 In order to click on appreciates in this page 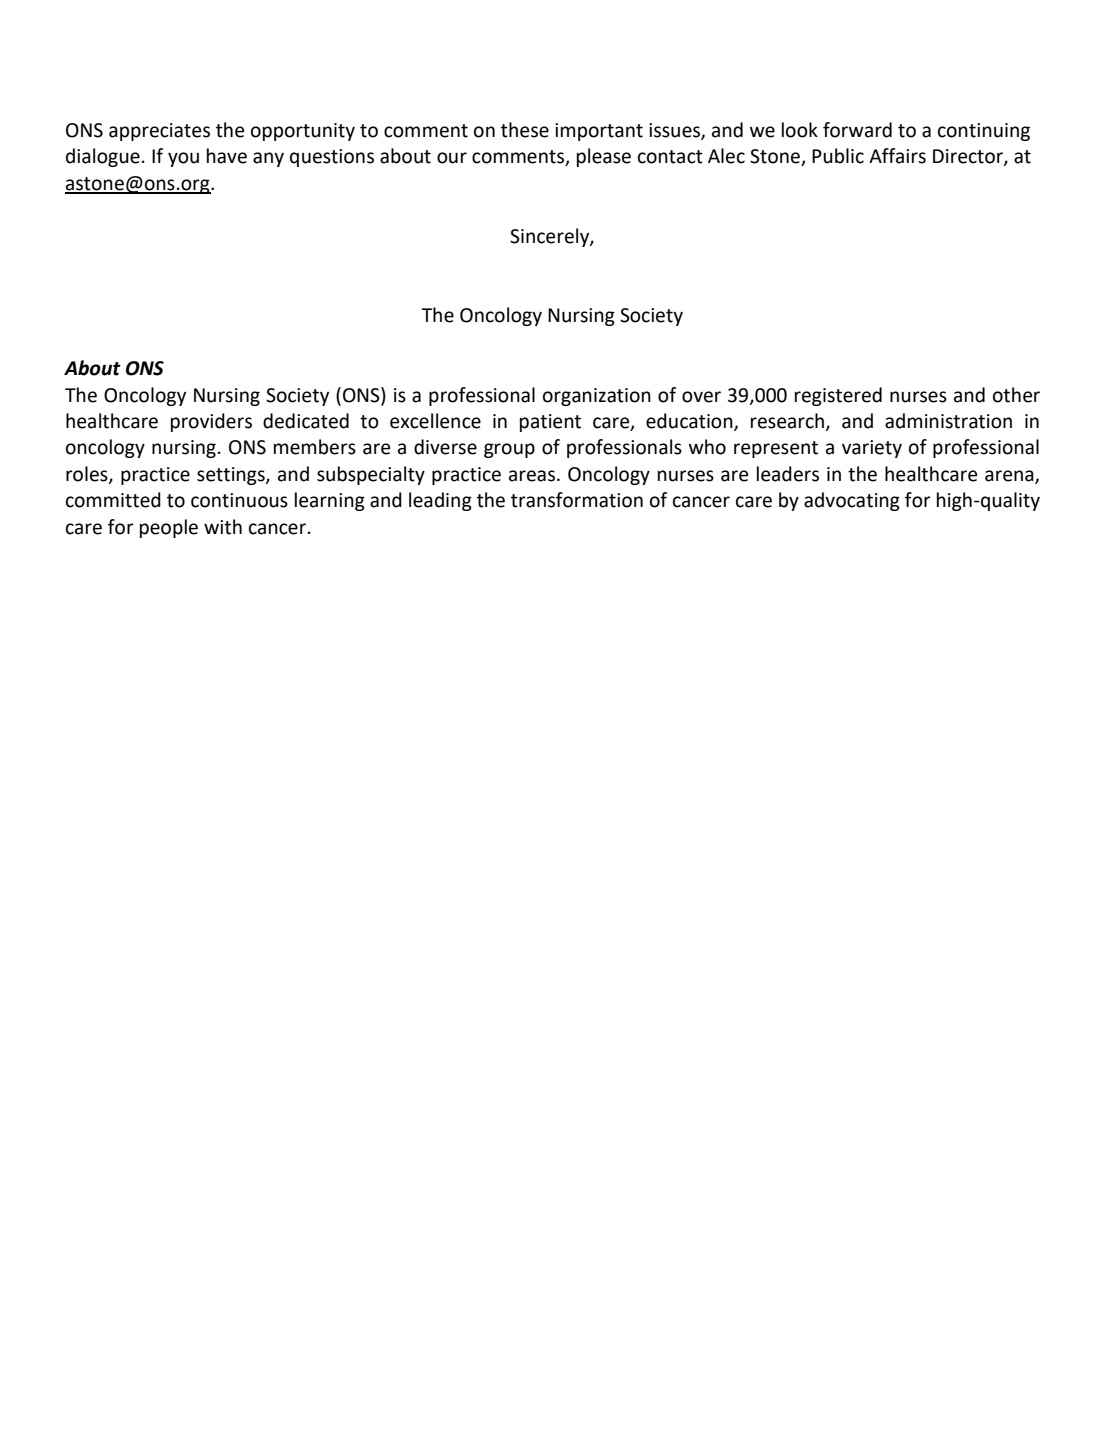, I will do `click(159, 132)`.
